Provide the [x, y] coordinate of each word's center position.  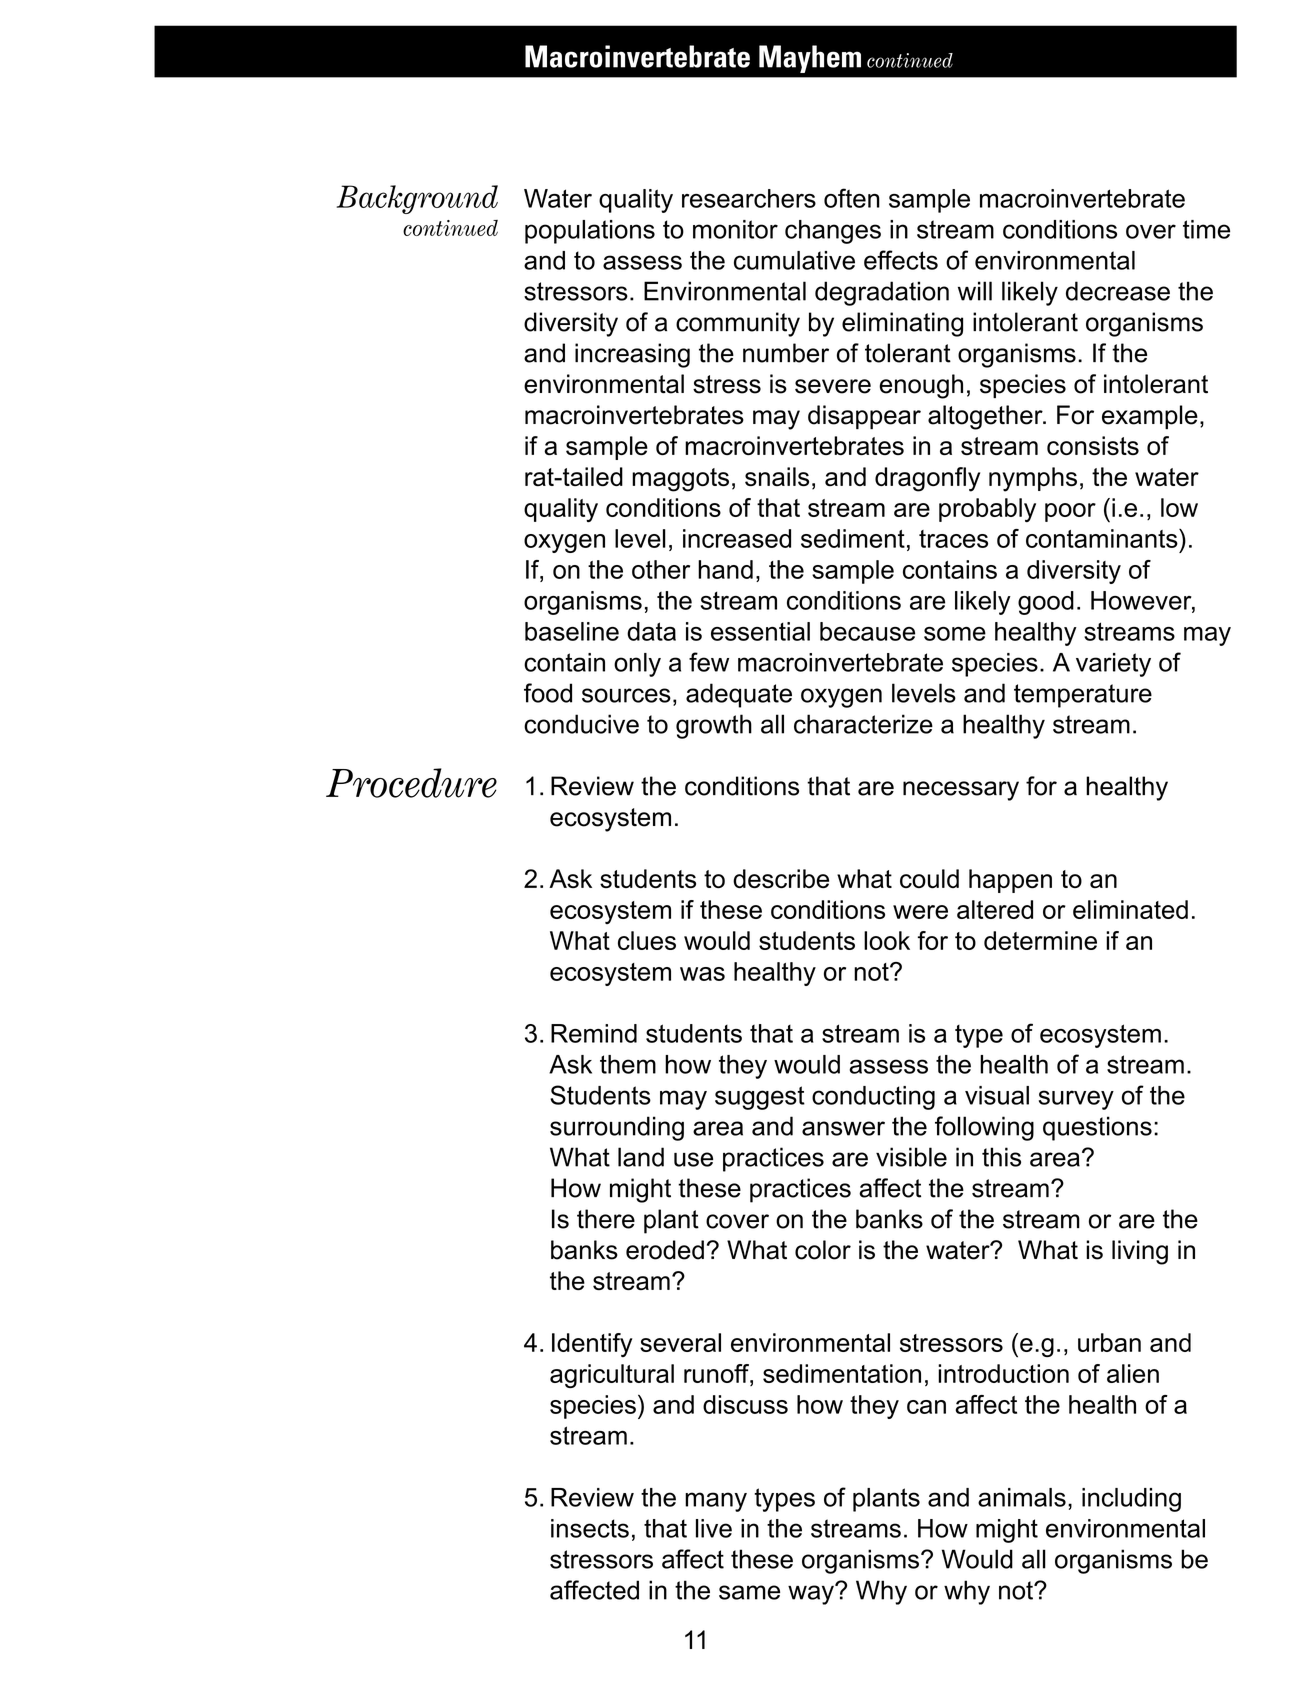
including [1131, 1500]
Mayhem [810, 59]
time [1206, 229]
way [812, 1594]
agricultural [612, 1376]
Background [417, 199]
